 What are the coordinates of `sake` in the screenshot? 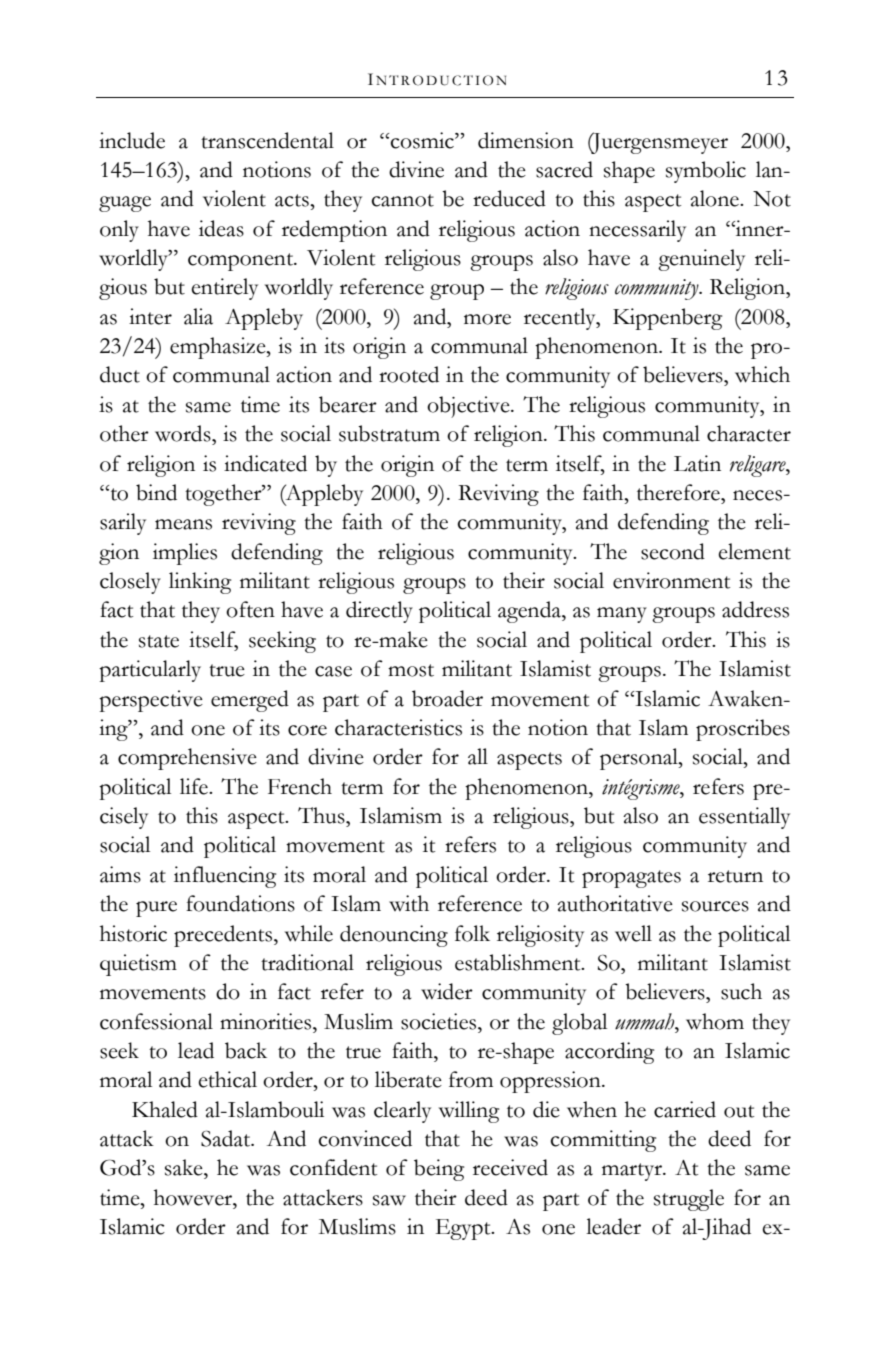 It's located at (185, 1167).
